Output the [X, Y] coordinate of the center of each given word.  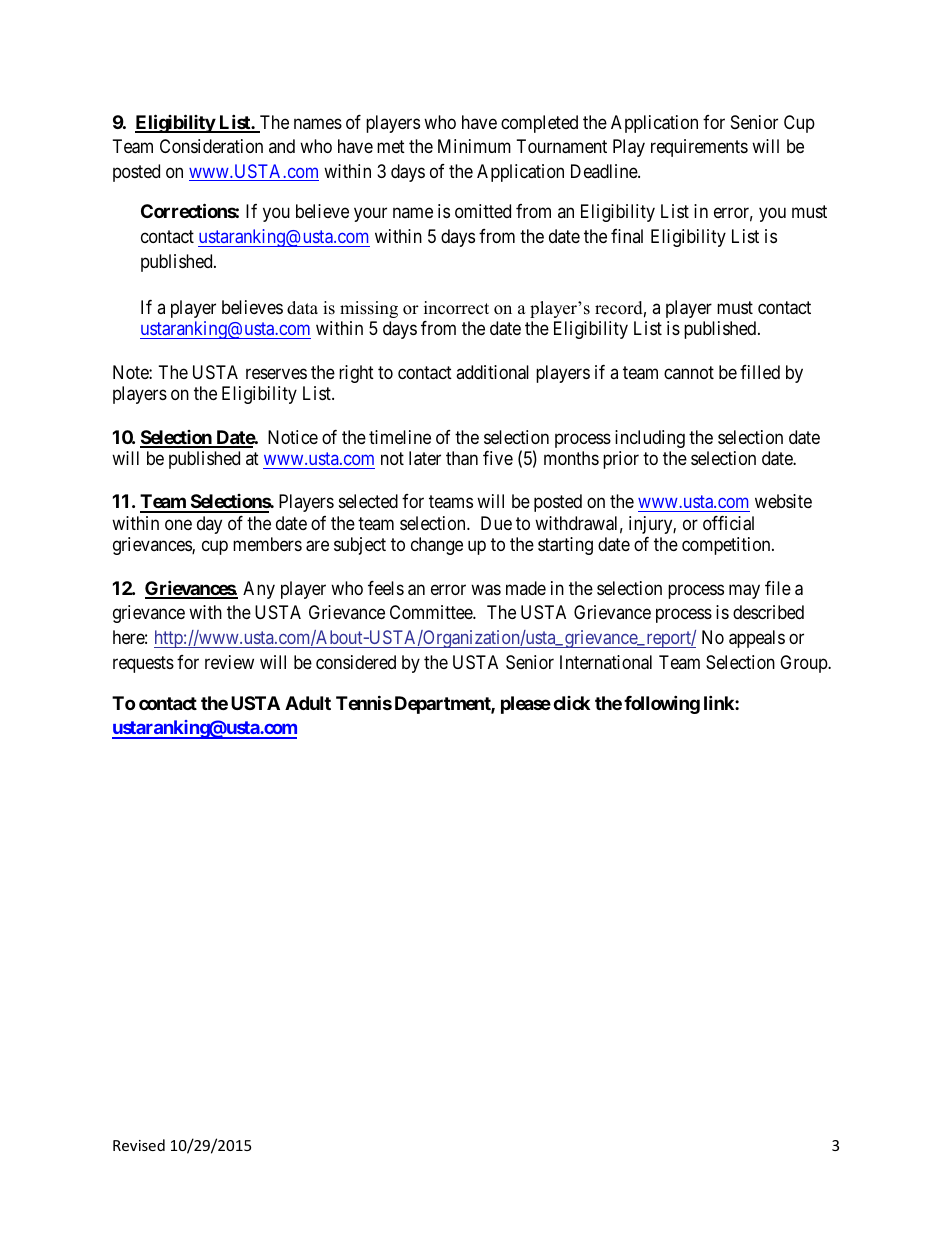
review [229, 662]
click [571, 703]
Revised [139, 1145]
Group [804, 664]
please [526, 705]
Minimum [474, 146]
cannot [689, 372]
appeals [757, 639]
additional [492, 372]
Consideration [211, 146]
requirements [699, 148]
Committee [432, 612]
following [662, 704]
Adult [308, 703]
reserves [276, 373]
